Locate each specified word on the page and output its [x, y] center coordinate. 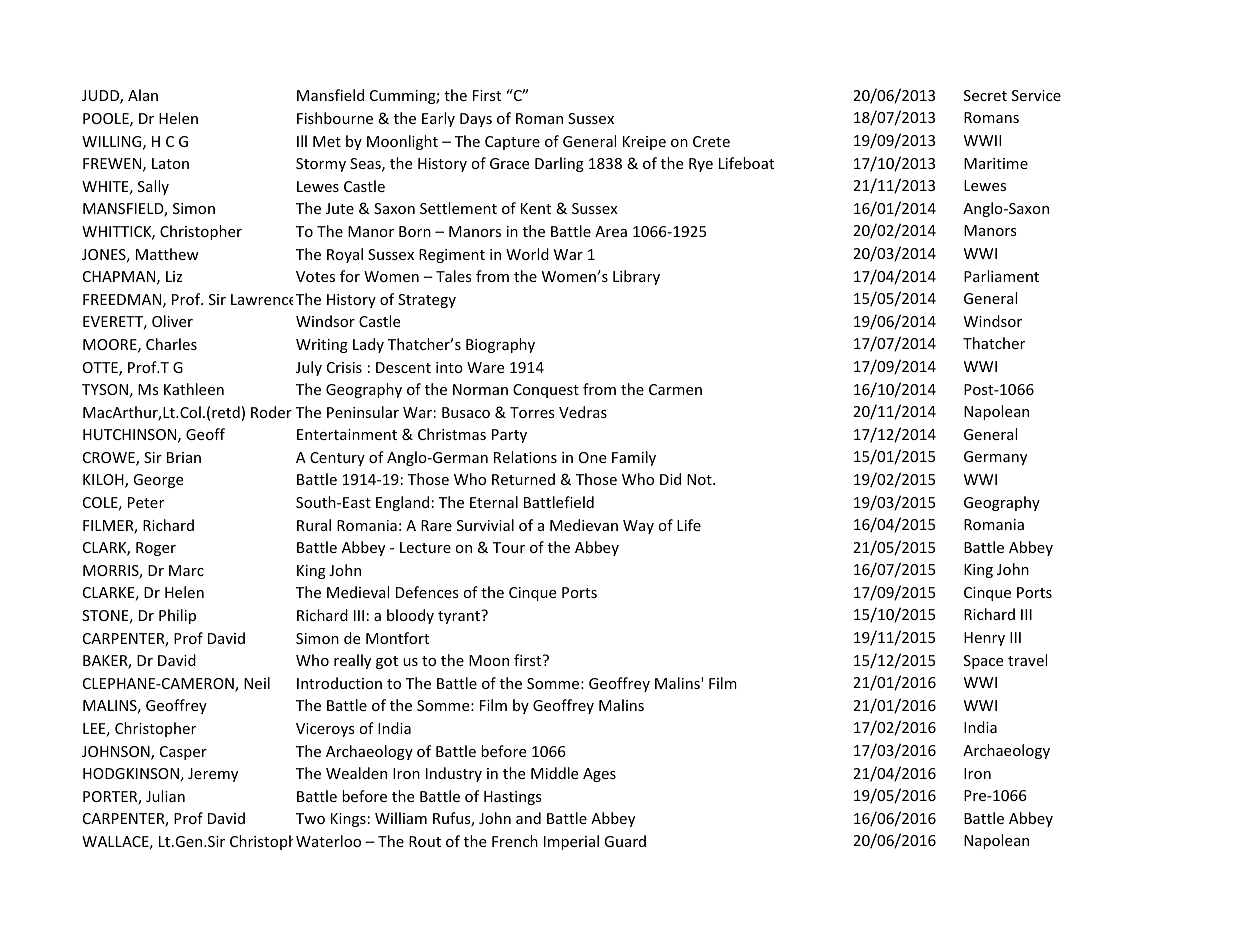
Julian [165, 796]
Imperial [571, 842]
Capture [512, 143]
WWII [982, 140]
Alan [143, 95]
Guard [625, 841]
